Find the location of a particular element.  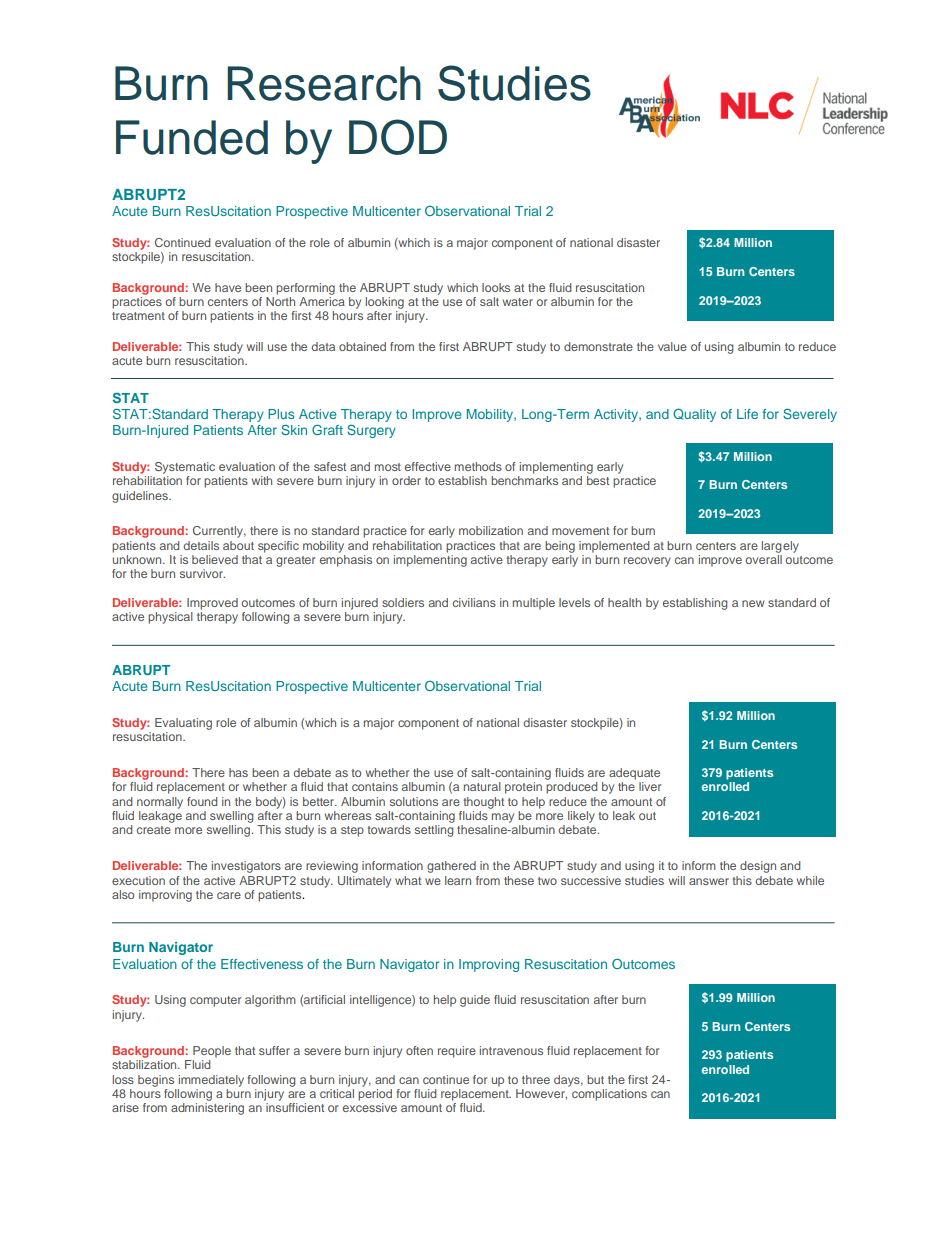

value is located at coordinates (672, 346).
